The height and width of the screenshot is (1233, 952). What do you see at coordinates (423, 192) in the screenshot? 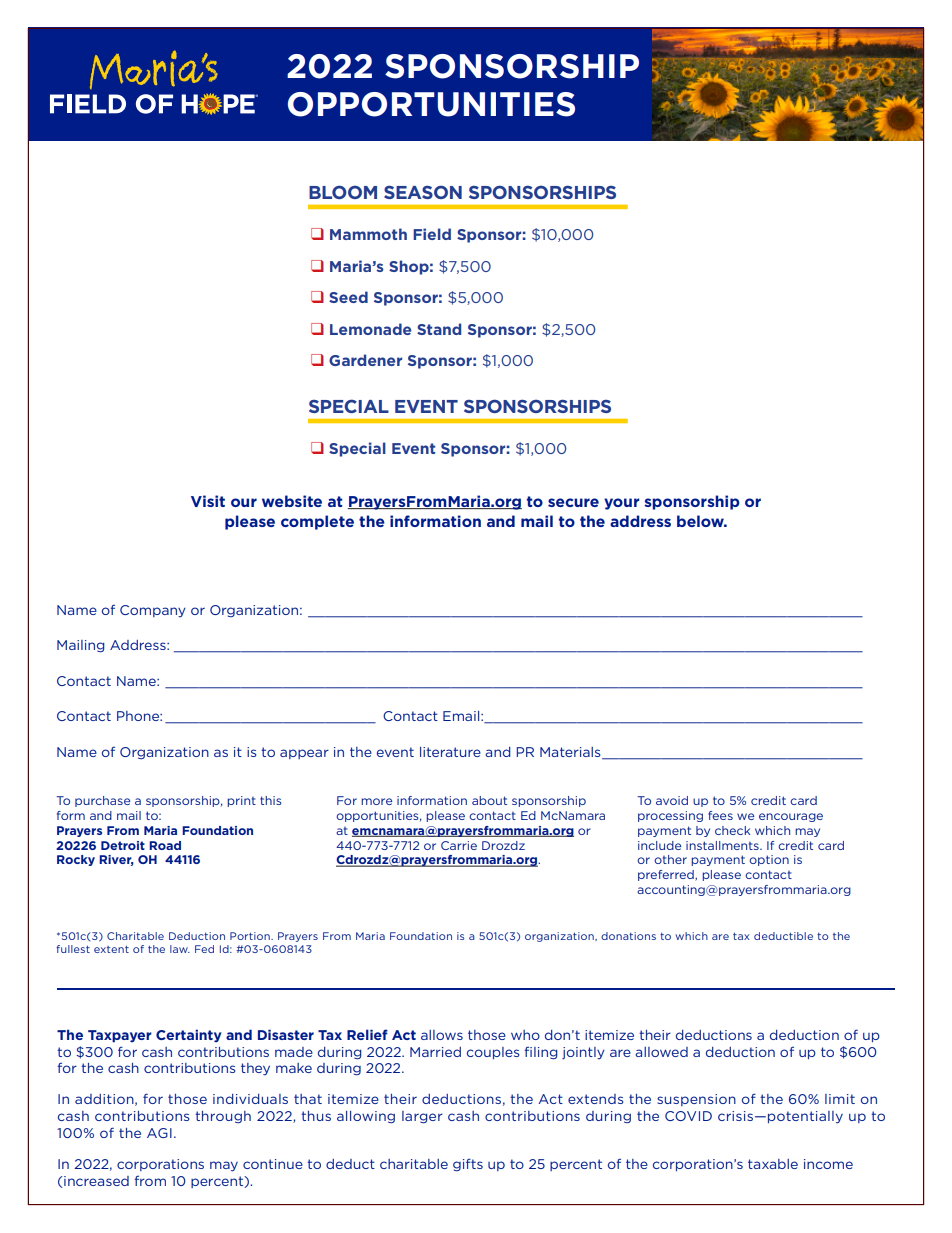
I see `SEASON` at bounding box center [423, 192].
